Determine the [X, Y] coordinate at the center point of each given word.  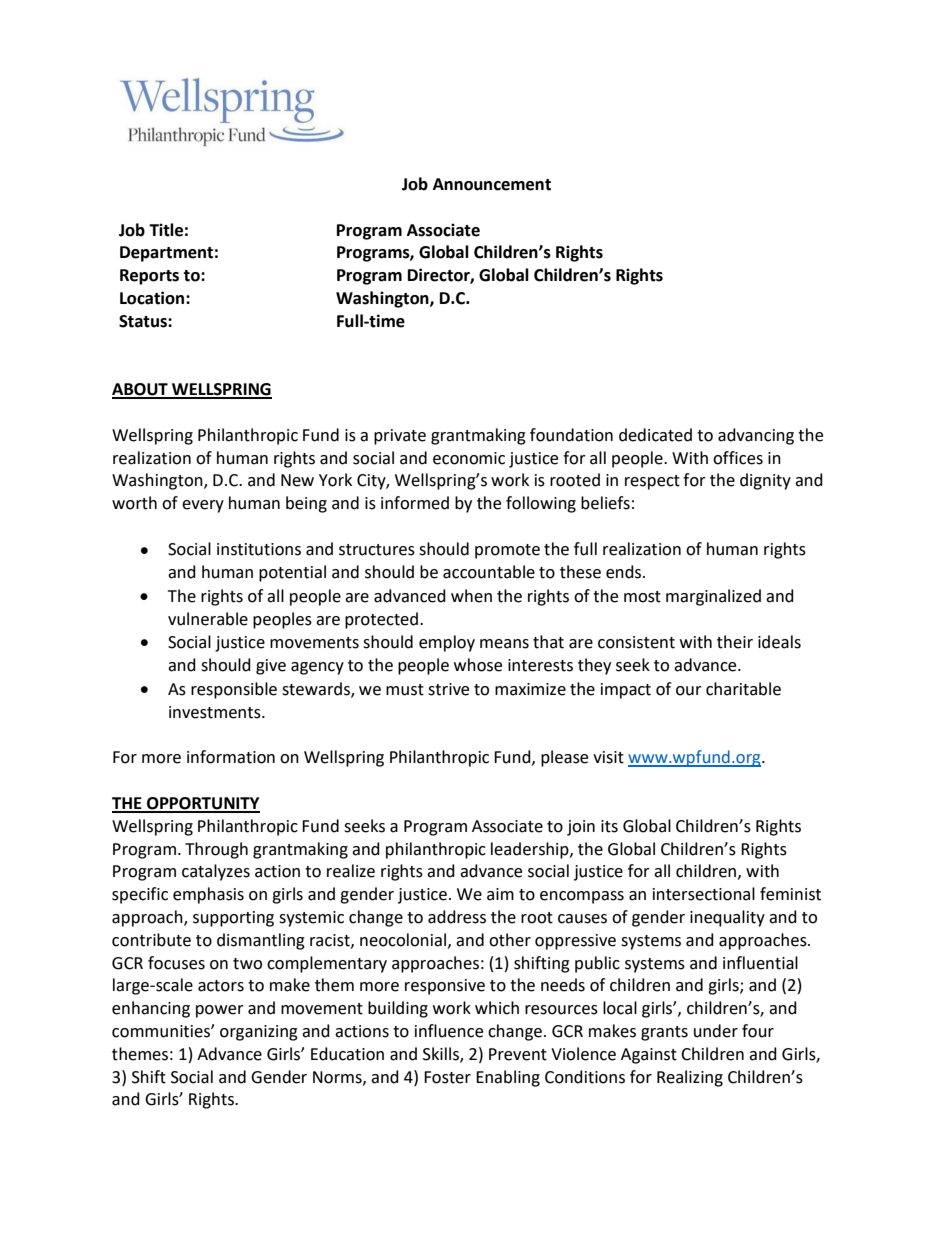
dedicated [655, 435]
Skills [442, 1054]
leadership [531, 850]
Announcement [492, 184]
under [716, 1031]
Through [216, 850]
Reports [149, 277]
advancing [756, 436]
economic [469, 458]
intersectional [704, 894]
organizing [259, 1033]
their [735, 642]
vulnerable [208, 619]
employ [447, 643]
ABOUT [141, 390]
